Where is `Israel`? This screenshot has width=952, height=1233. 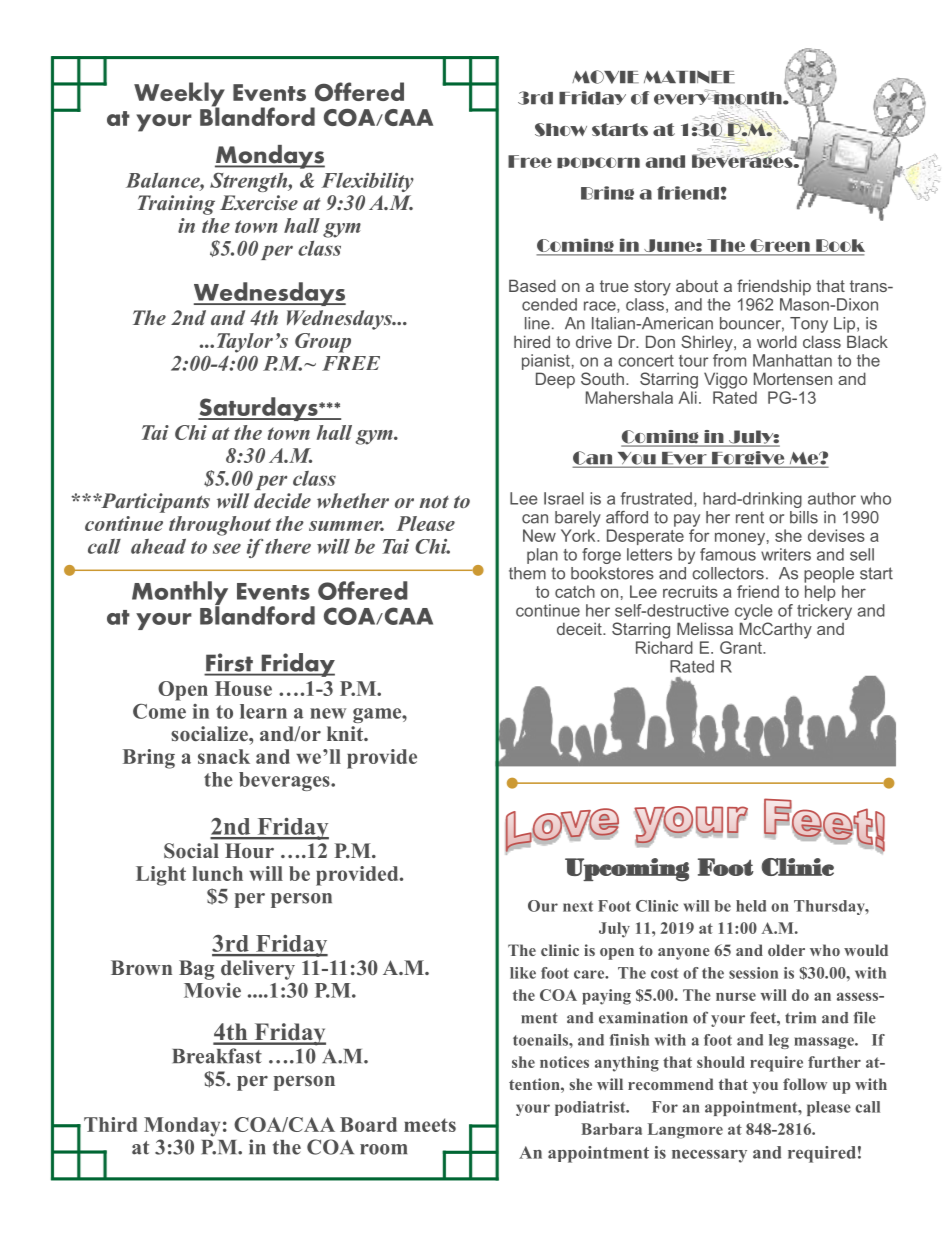 Israel is located at coordinates (564, 498).
